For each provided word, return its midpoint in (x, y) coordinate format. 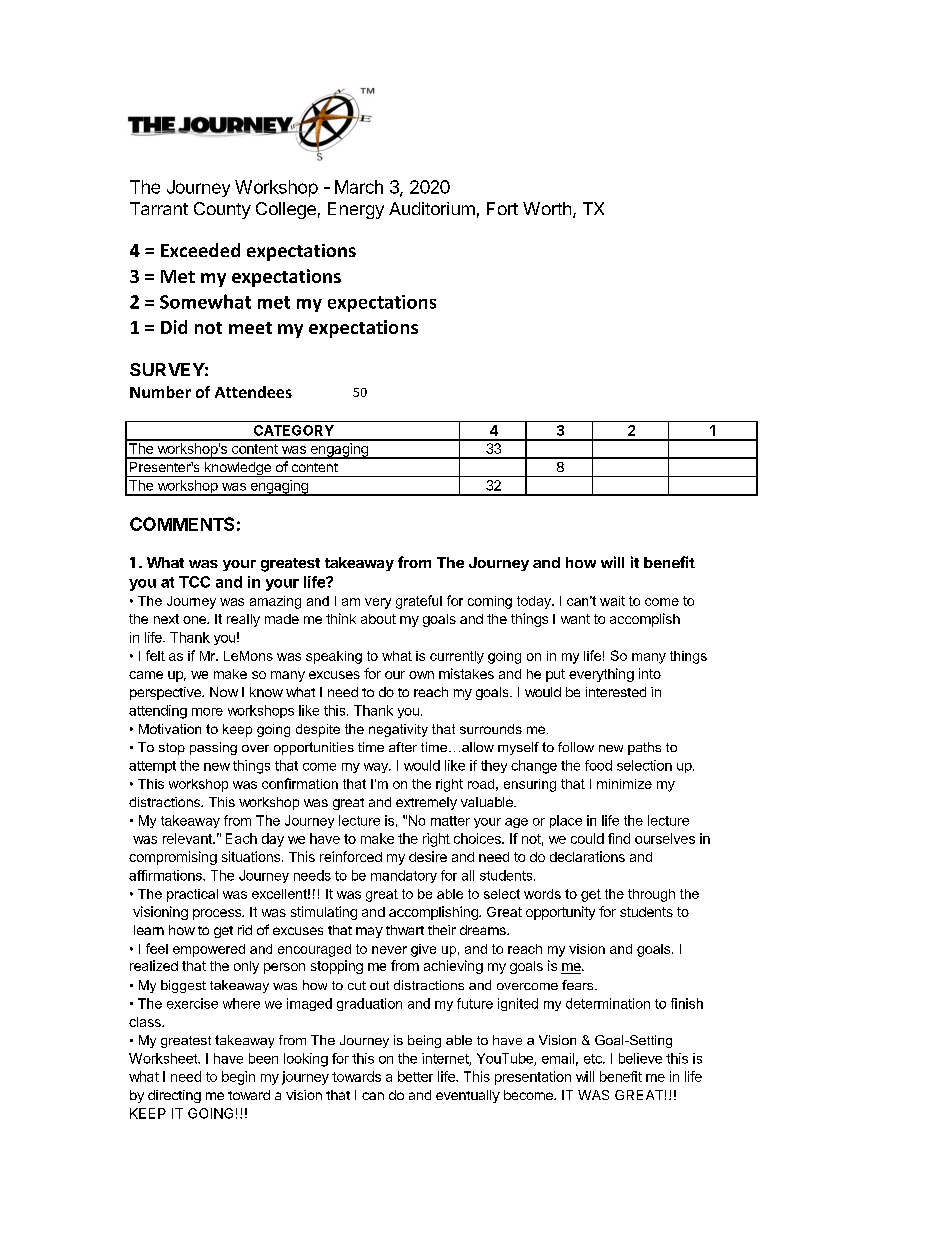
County (222, 210)
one (195, 620)
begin (238, 1078)
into (650, 673)
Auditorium (432, 208)
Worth (547, 208)
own (421, 675)
